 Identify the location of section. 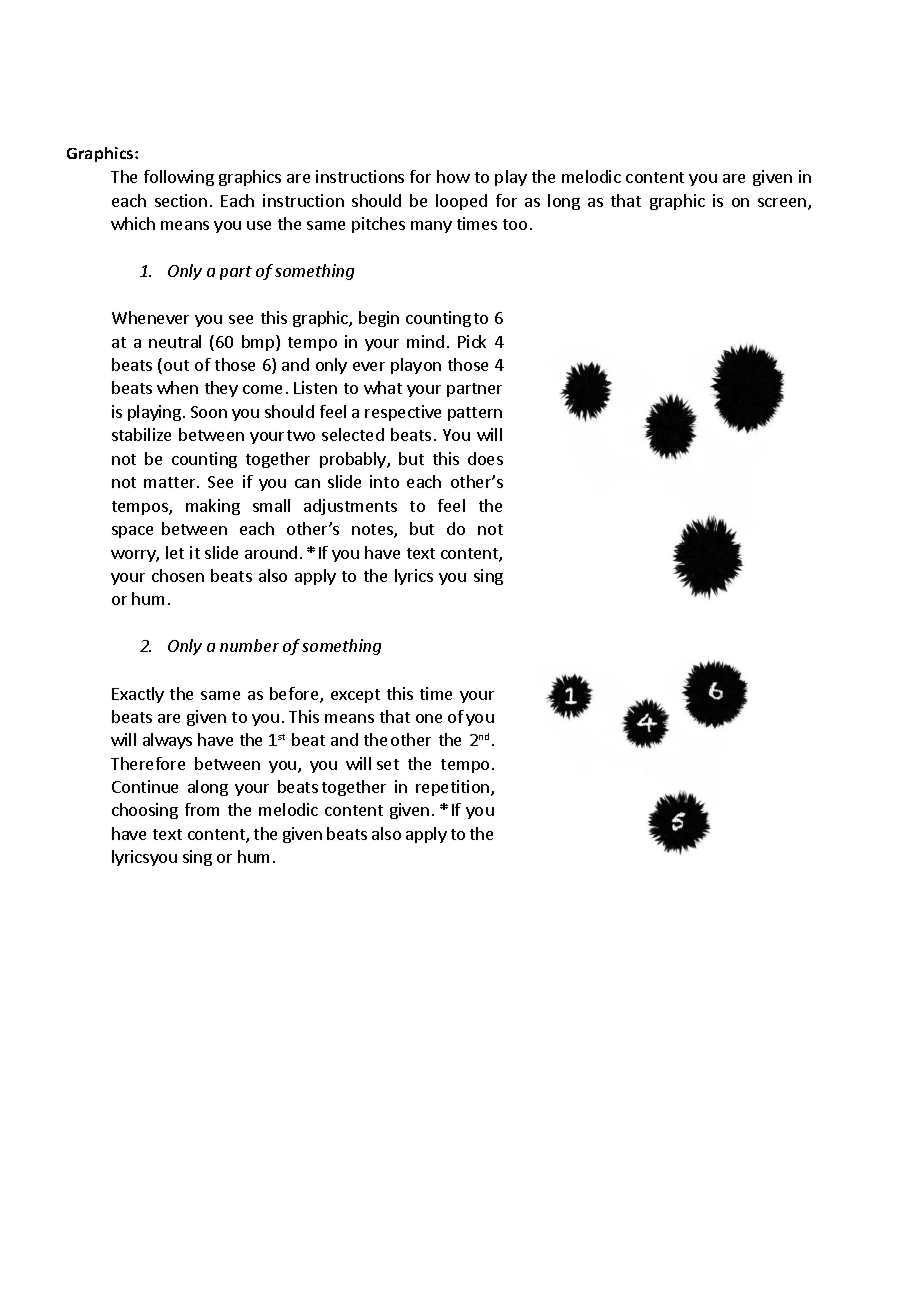
(181, 200).
